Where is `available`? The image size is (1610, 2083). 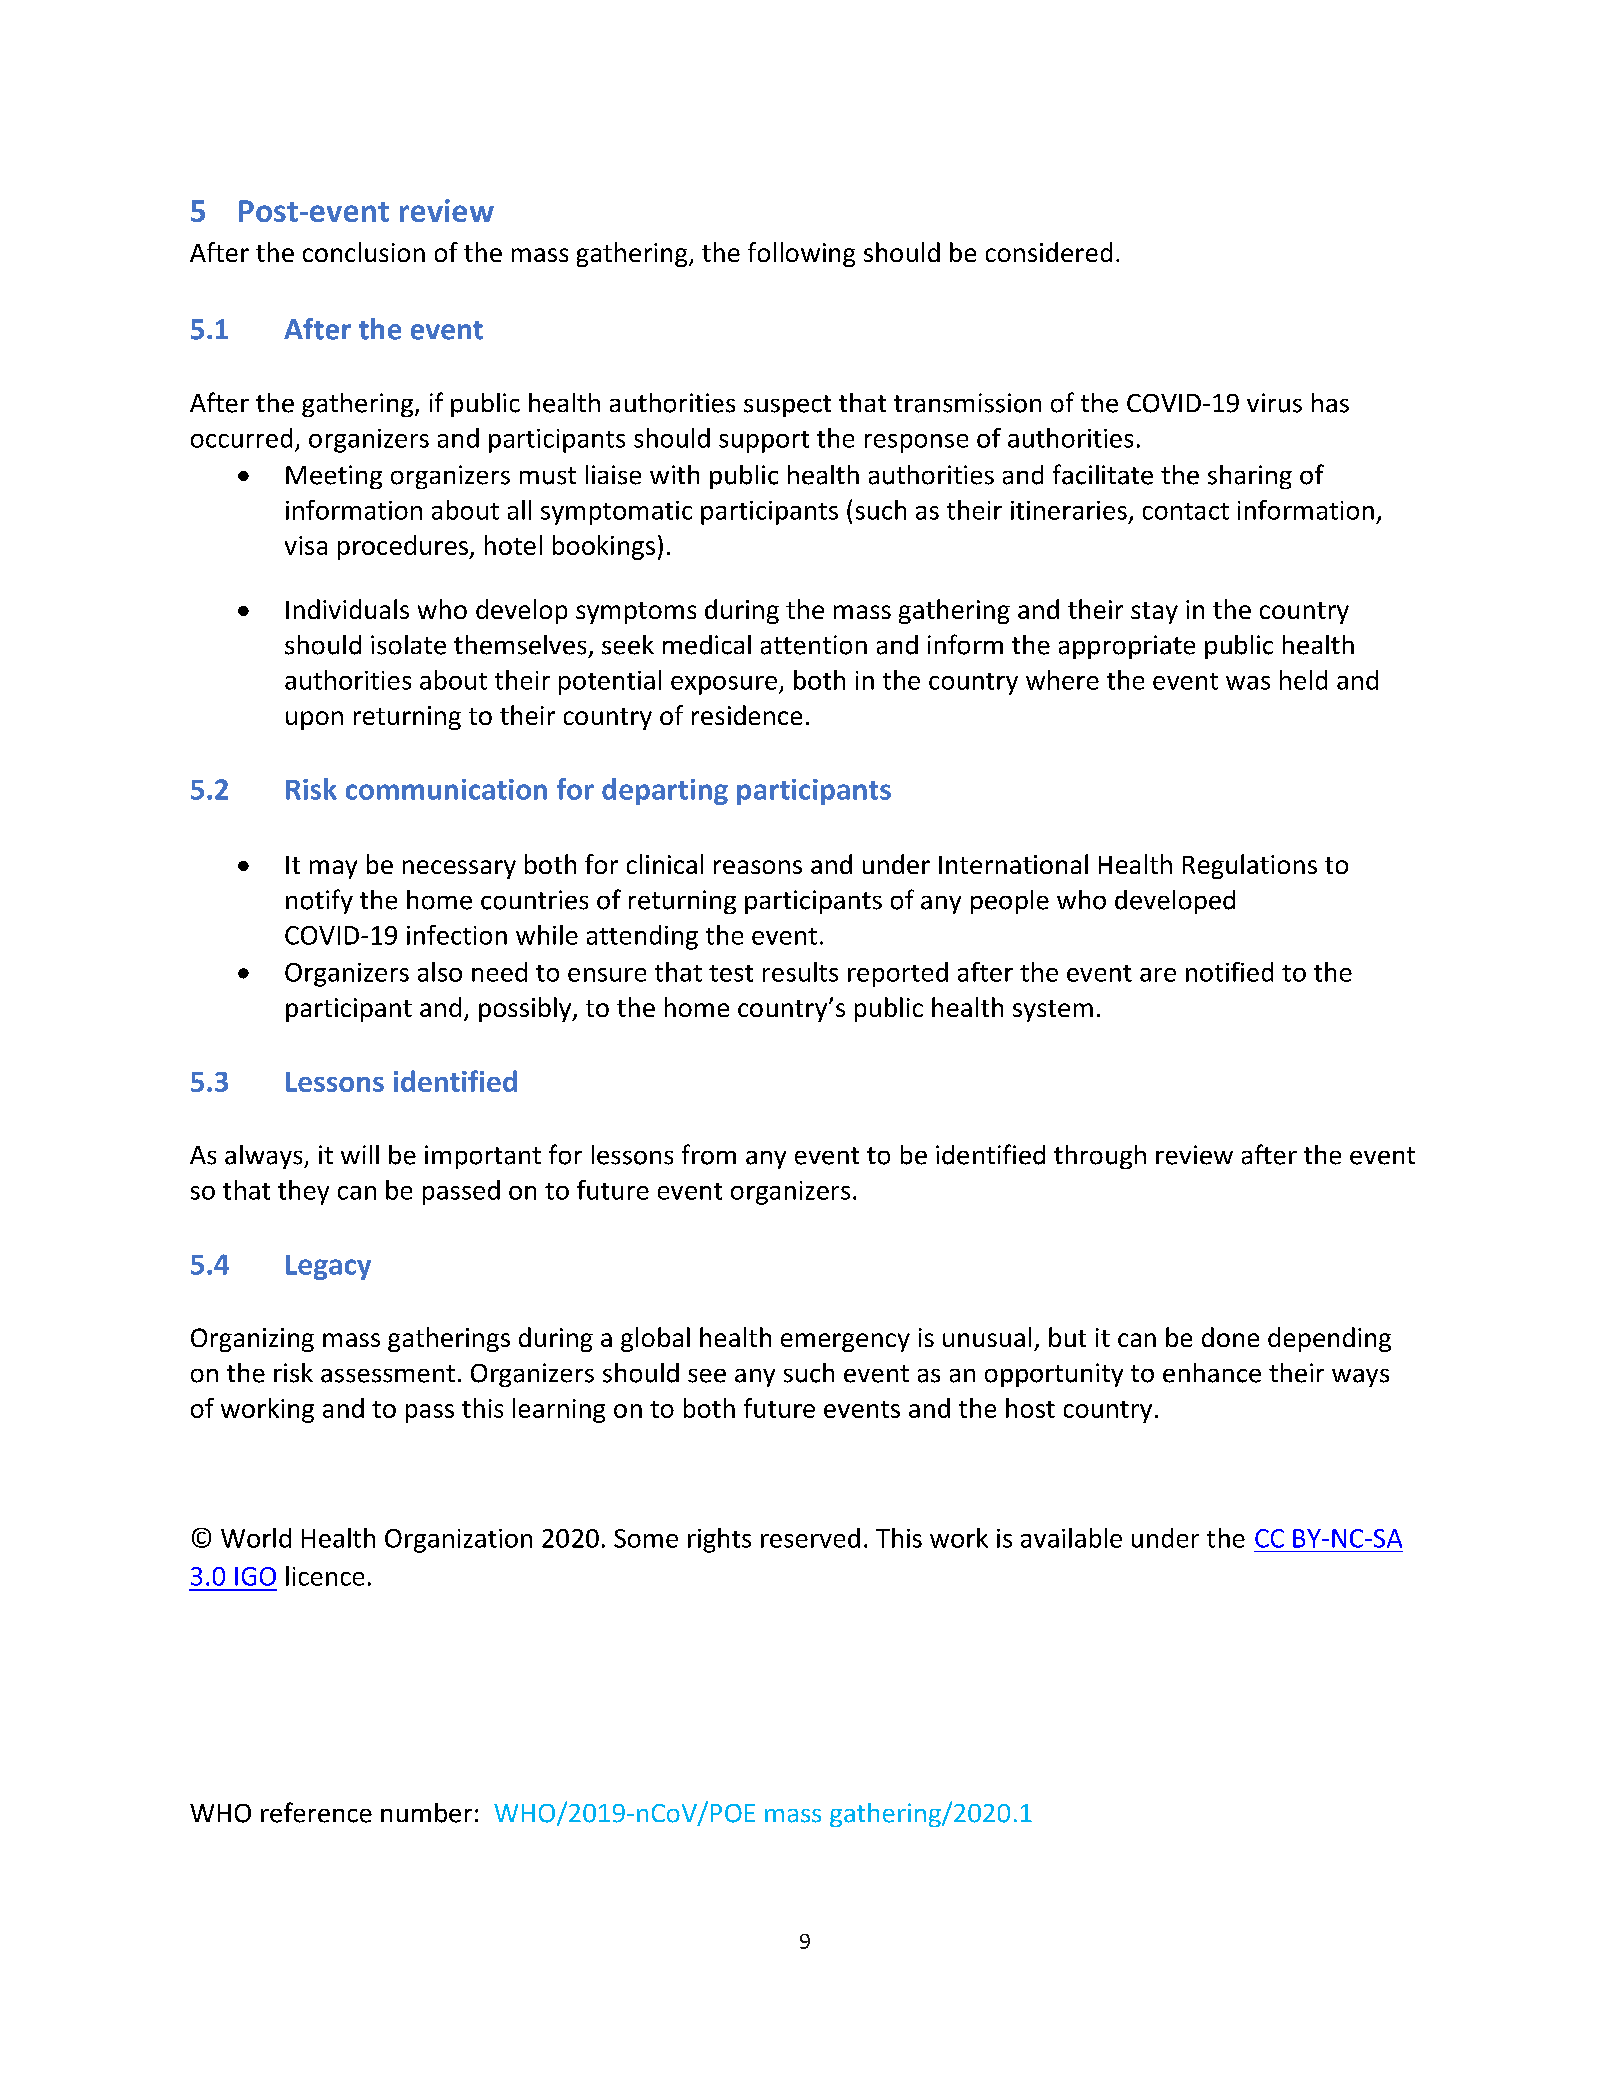 available is located at coordinates (1071, 1538).
